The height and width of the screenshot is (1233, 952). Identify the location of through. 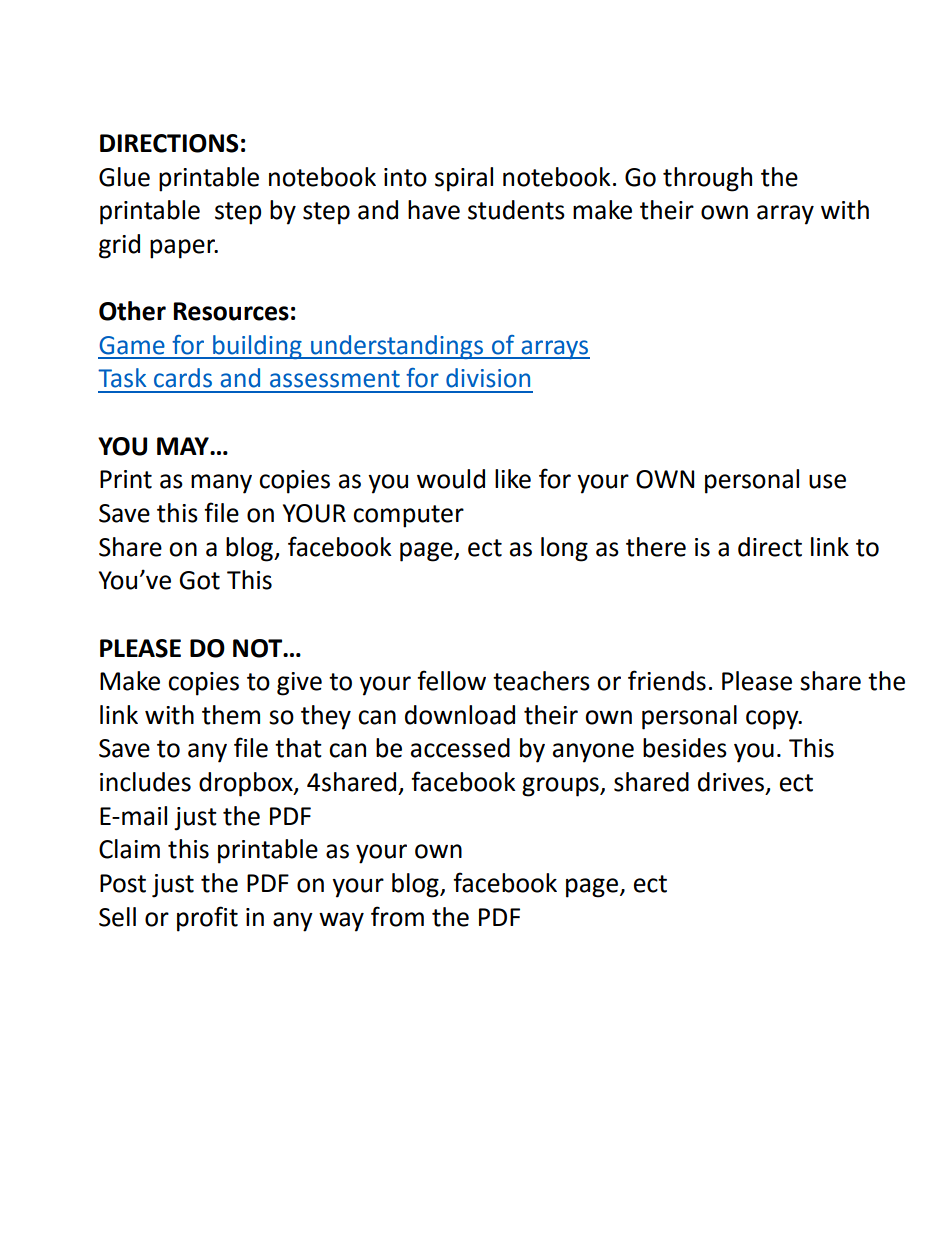
(707, 179).
